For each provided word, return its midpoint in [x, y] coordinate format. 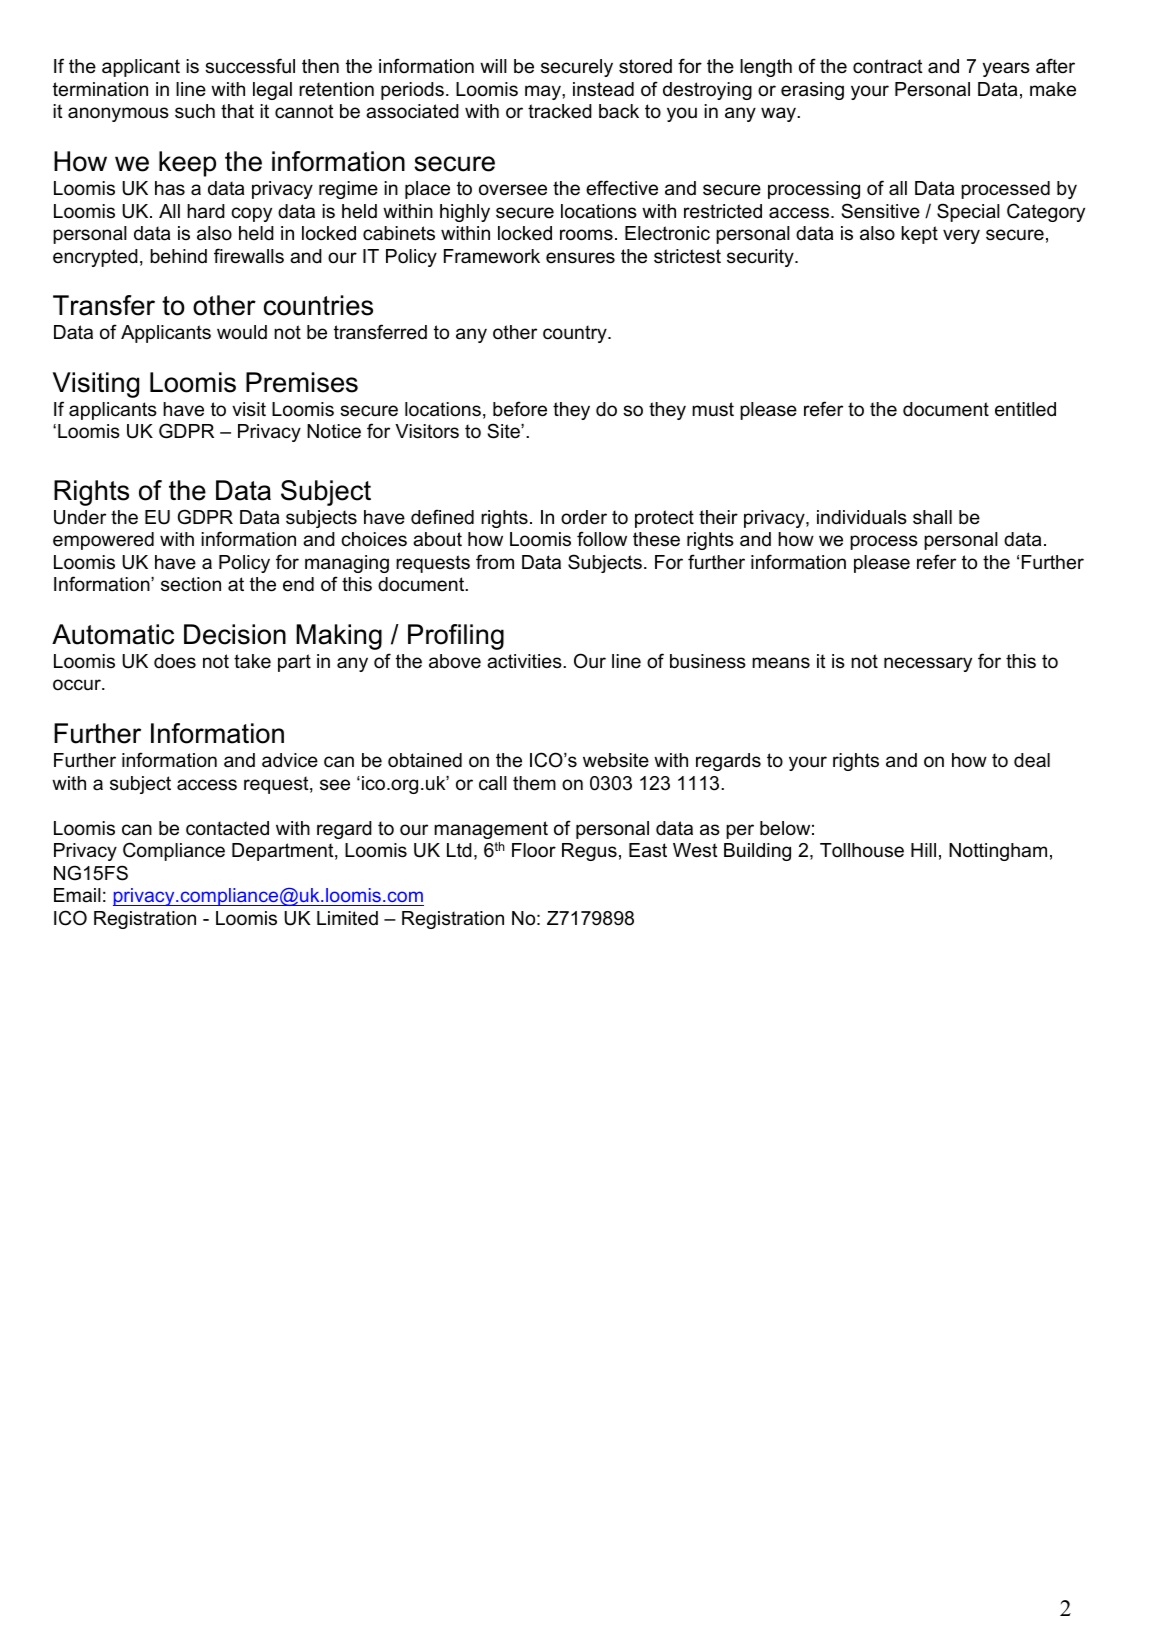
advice [290, 760]
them [534, 783]
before [520, 409]
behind [178, 256]
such [195, 111]
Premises [302, 382]
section [191, 584]
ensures [580, 258]
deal [1032, 760]
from [495, 562]
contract [888, 66]
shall [932, 517]
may [544, 92]
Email [77, 895]
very [961, 236]
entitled [1025, 409]
